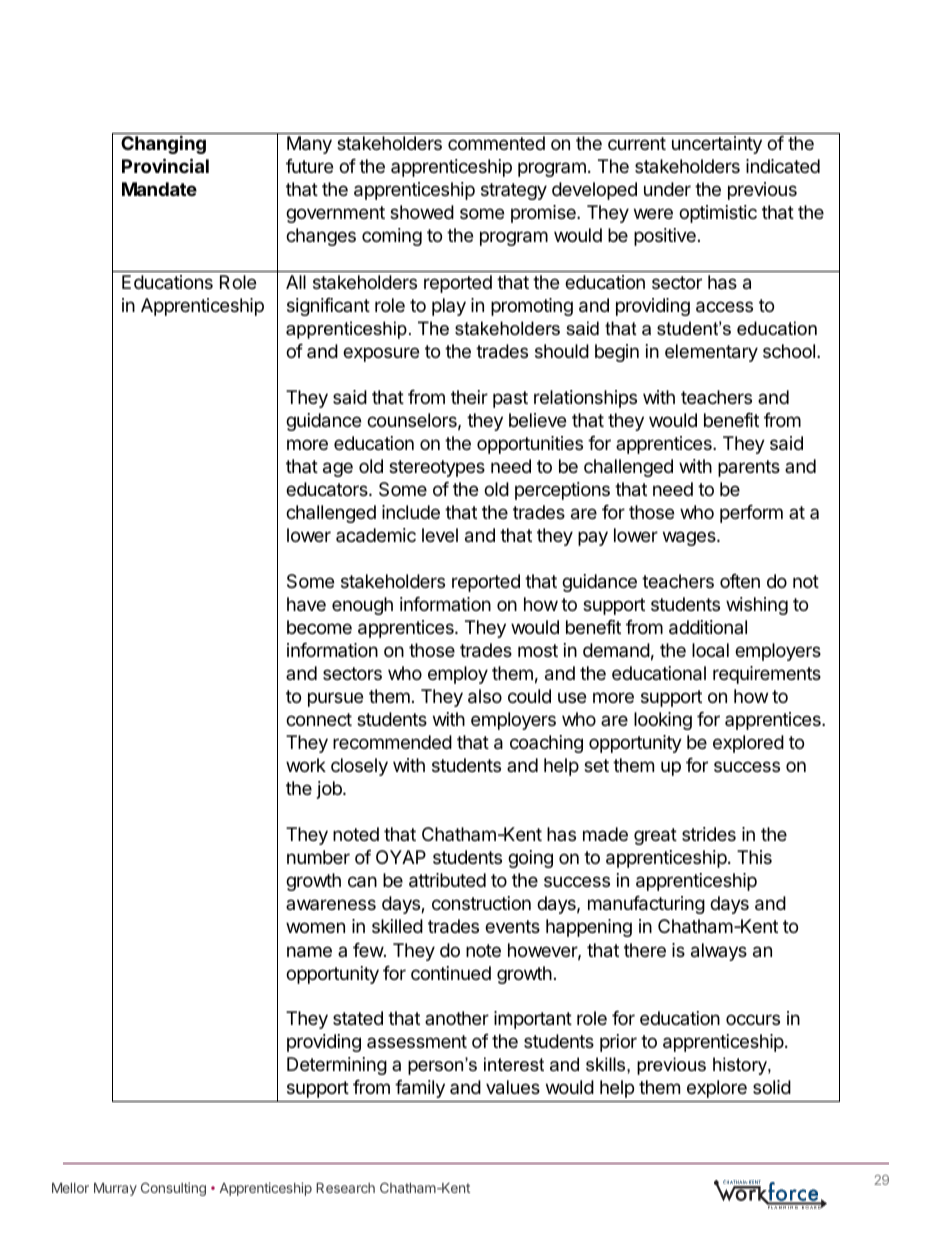  Describe the element at coordinates (173, 1189) in the document. I see `Consulting` at that location.
